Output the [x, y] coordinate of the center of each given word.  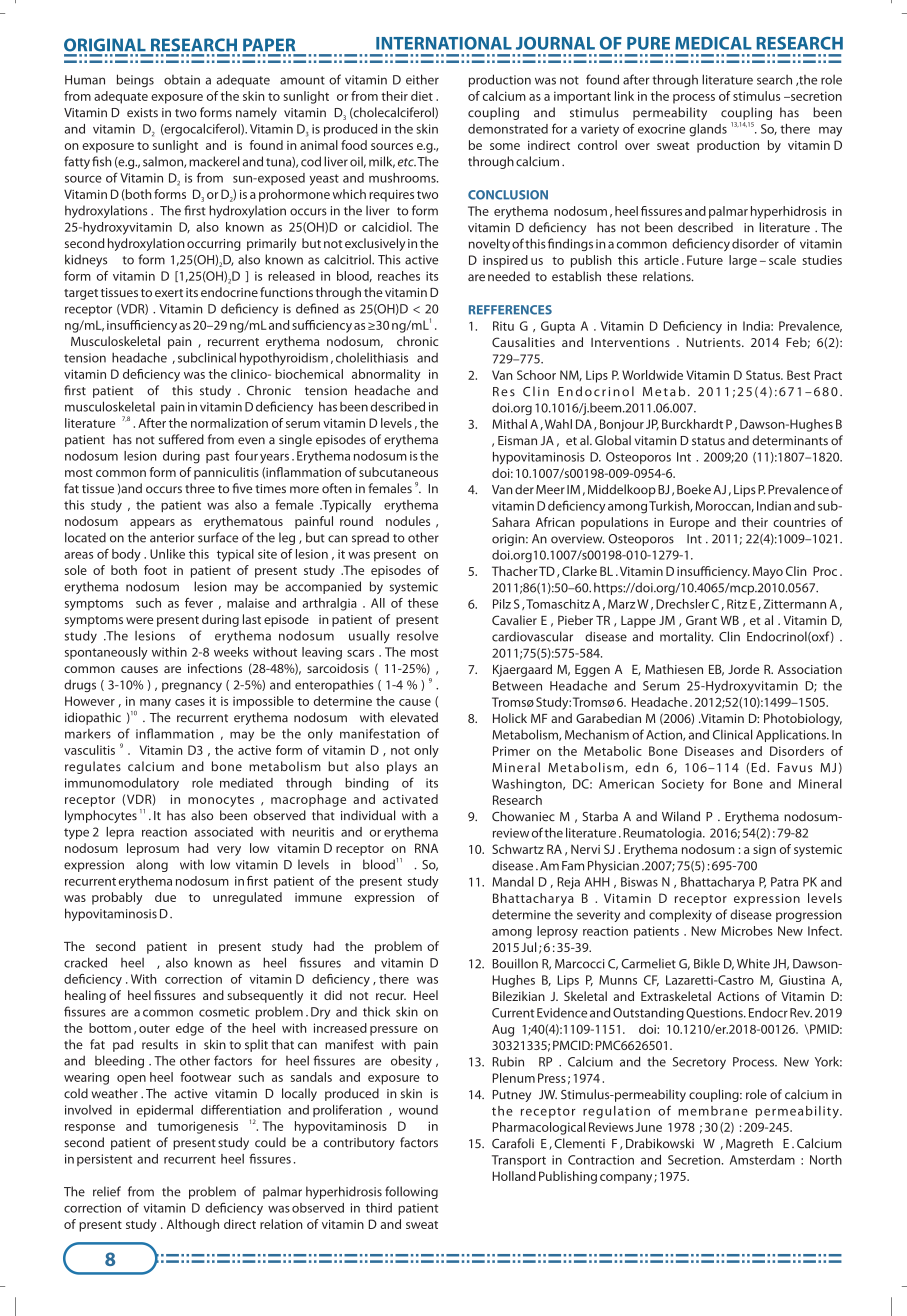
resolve [417, 636]
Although [193, 1225]
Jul [528, 947]
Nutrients [714, 342]
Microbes [747, 931]
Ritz [737, 604]
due [165, 897]
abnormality [386, 375]
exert [169, 293]
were [139, 620]
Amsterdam [762, 1160]
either [422, 79]
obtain [182, 80]
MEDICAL [713, 43]
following [411, 1192]
